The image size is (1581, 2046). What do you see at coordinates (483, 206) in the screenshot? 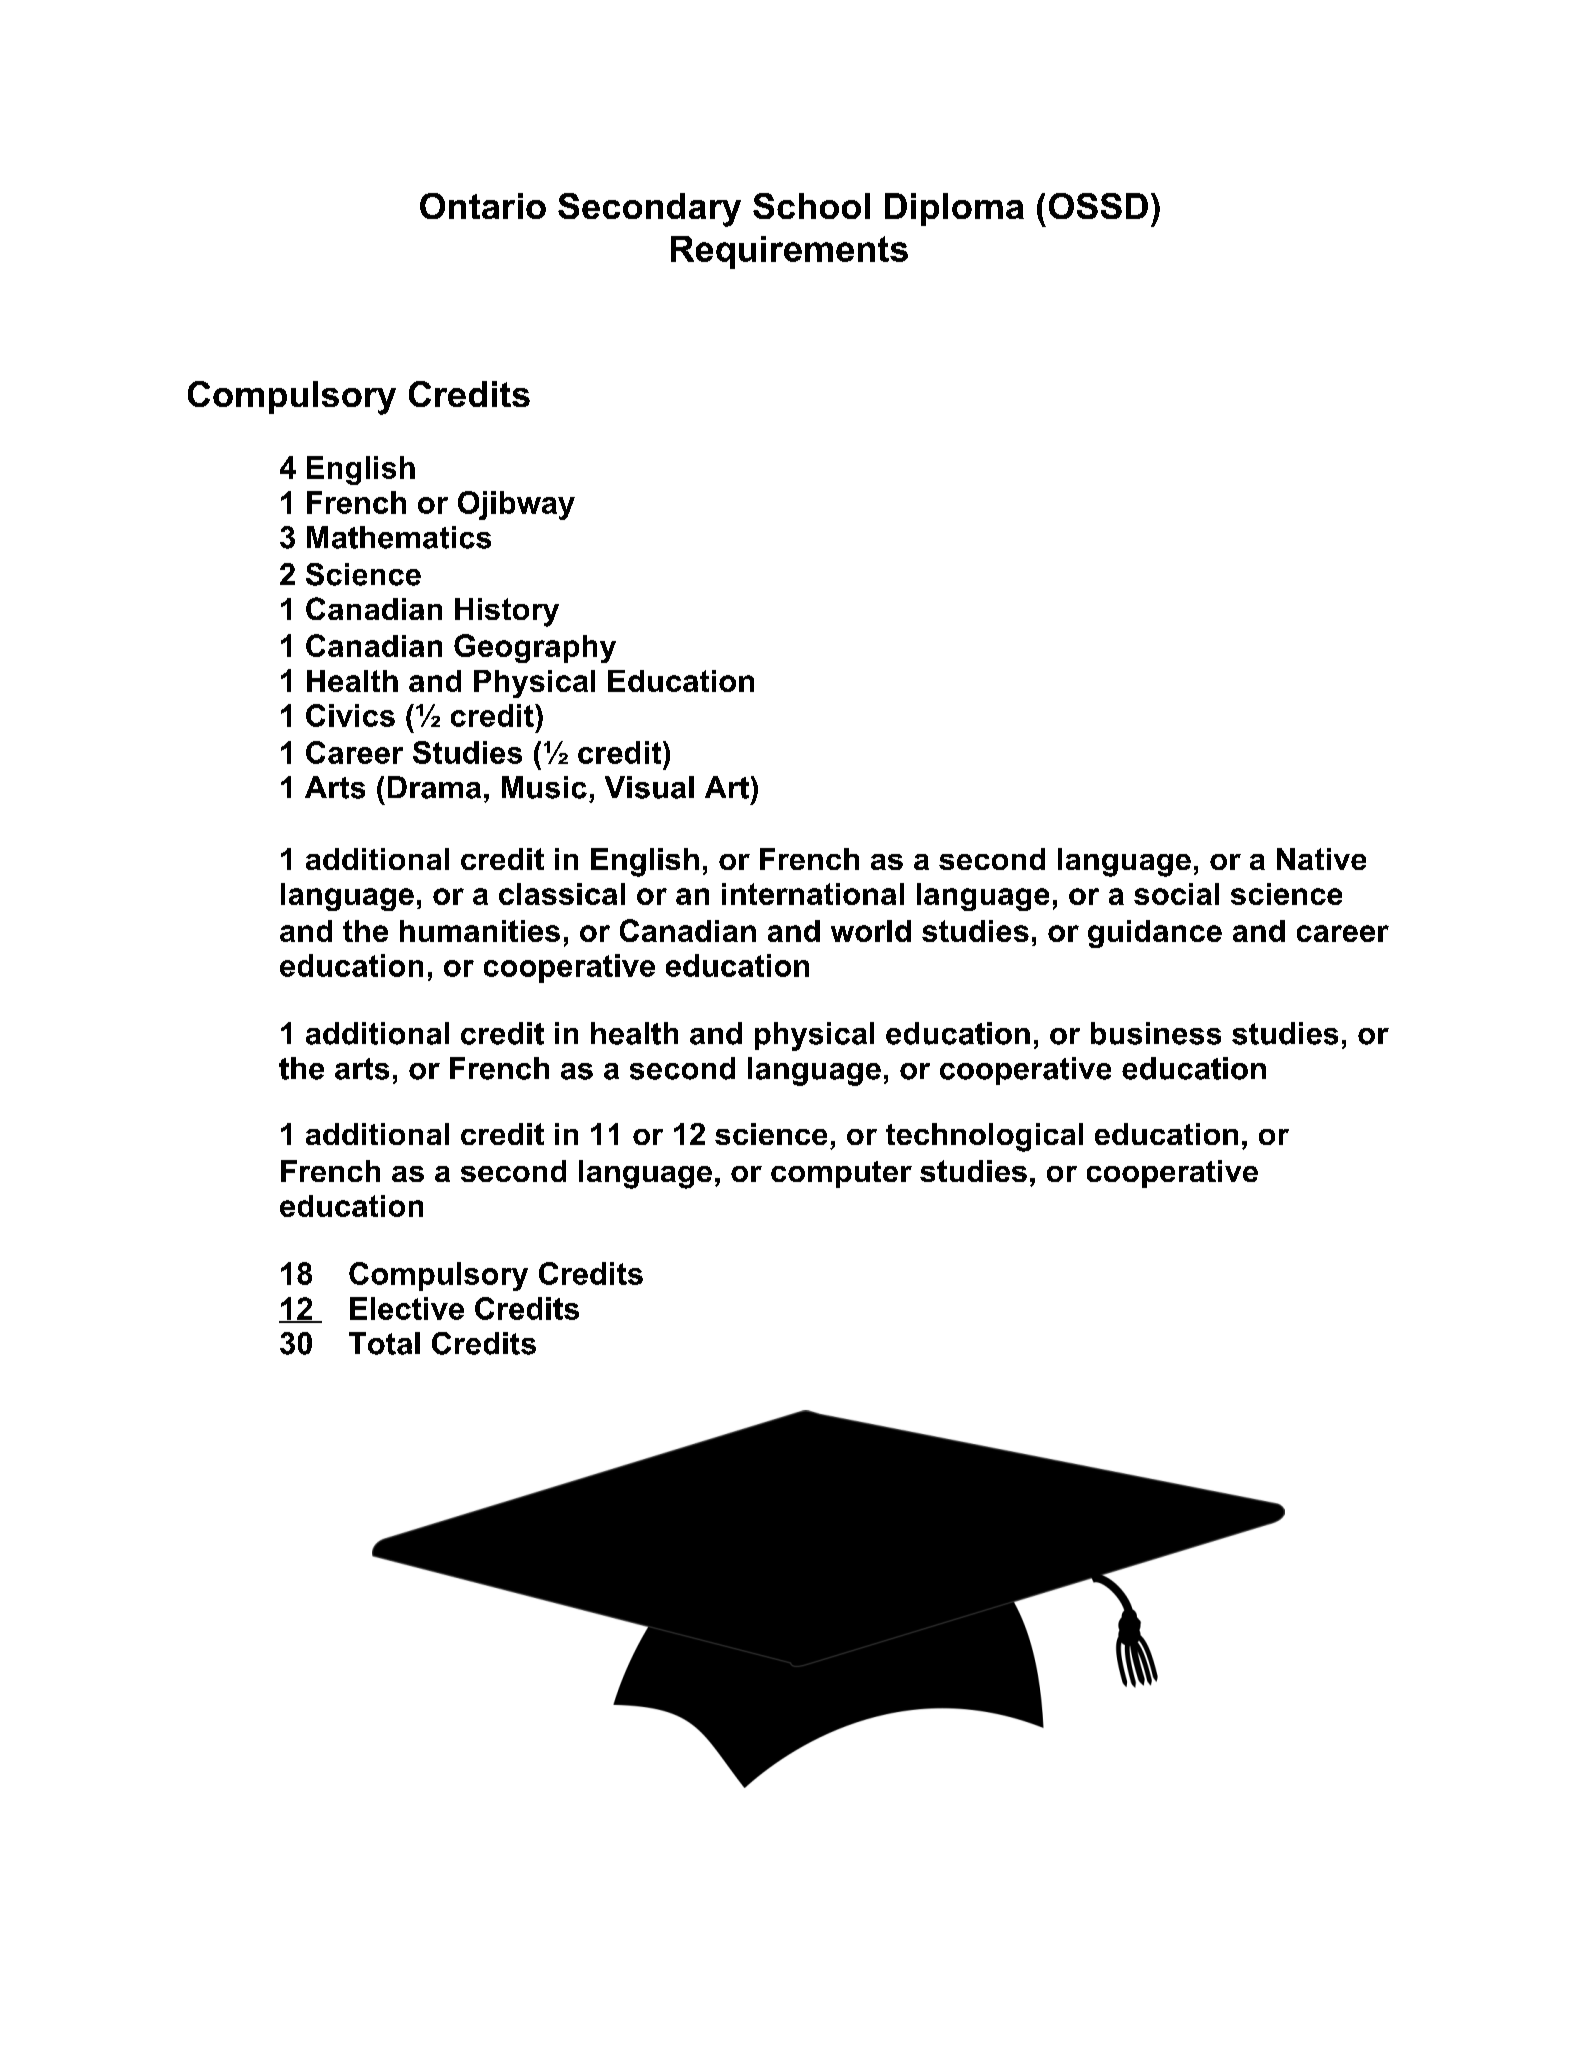
I see `Ontario` at bounding box center [483, 206].
